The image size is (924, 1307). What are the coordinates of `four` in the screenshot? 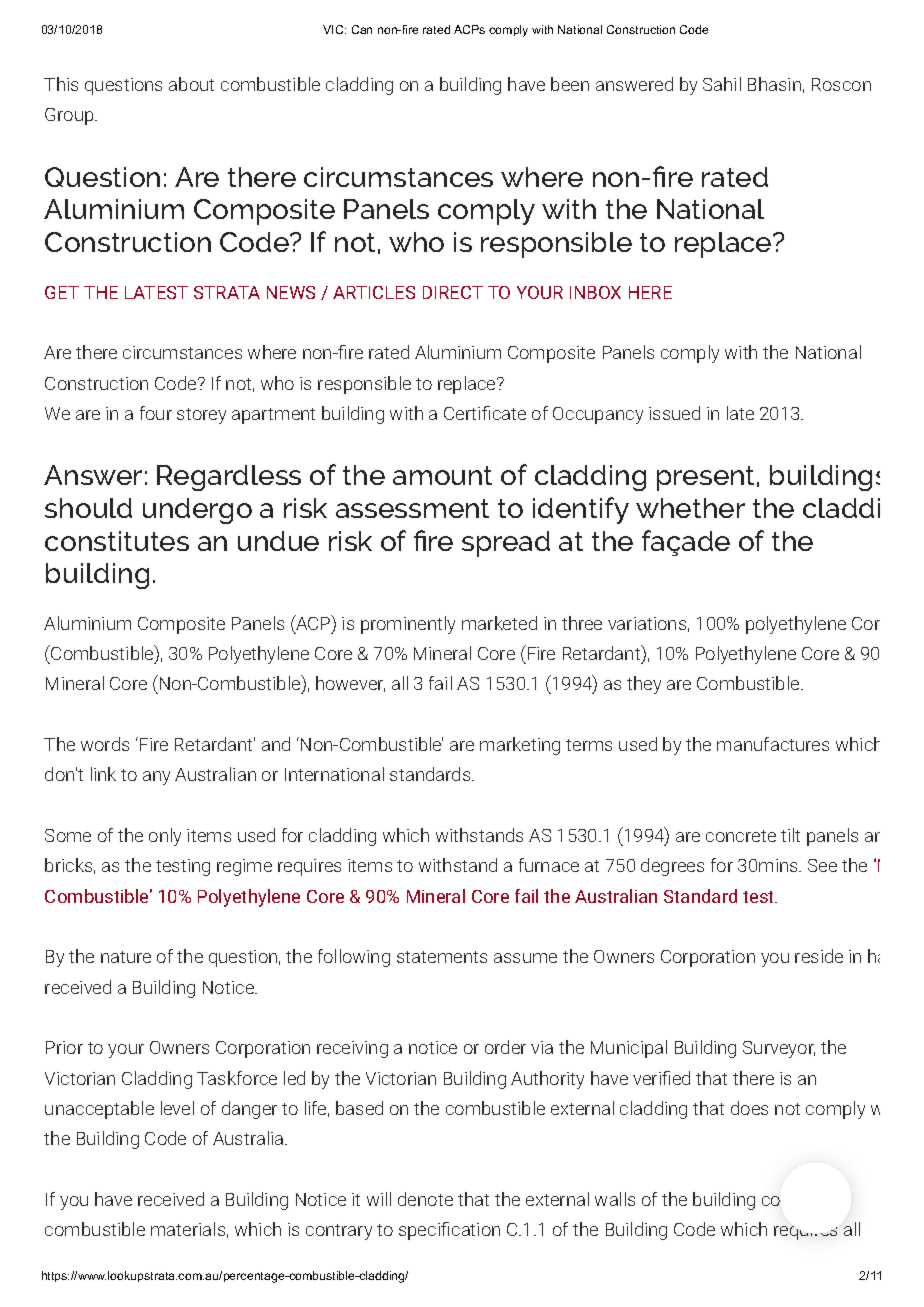 It's located at (156, 413).
